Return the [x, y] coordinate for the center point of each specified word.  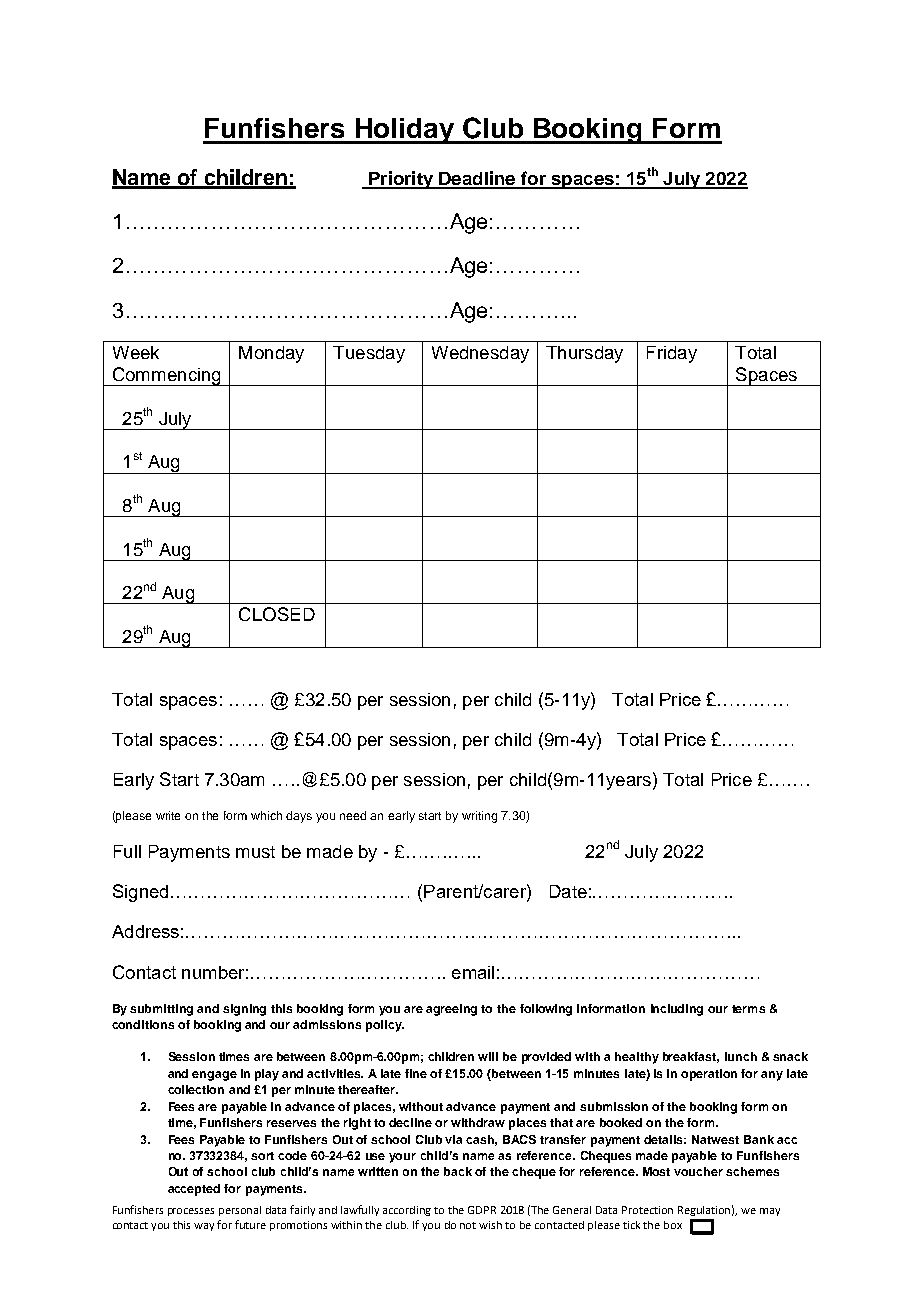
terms [748, 1009]
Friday [672, 354]
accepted [194, 1190]
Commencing [166, 376]
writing [479, 817]
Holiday [404, 131]
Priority [401, 180]
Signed [140, 893]
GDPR [482, 1210]
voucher [698, 1171]
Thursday [584, 354]
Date [568, 891]
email [473, 972]
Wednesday [480, 354]
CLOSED [277, 614]
